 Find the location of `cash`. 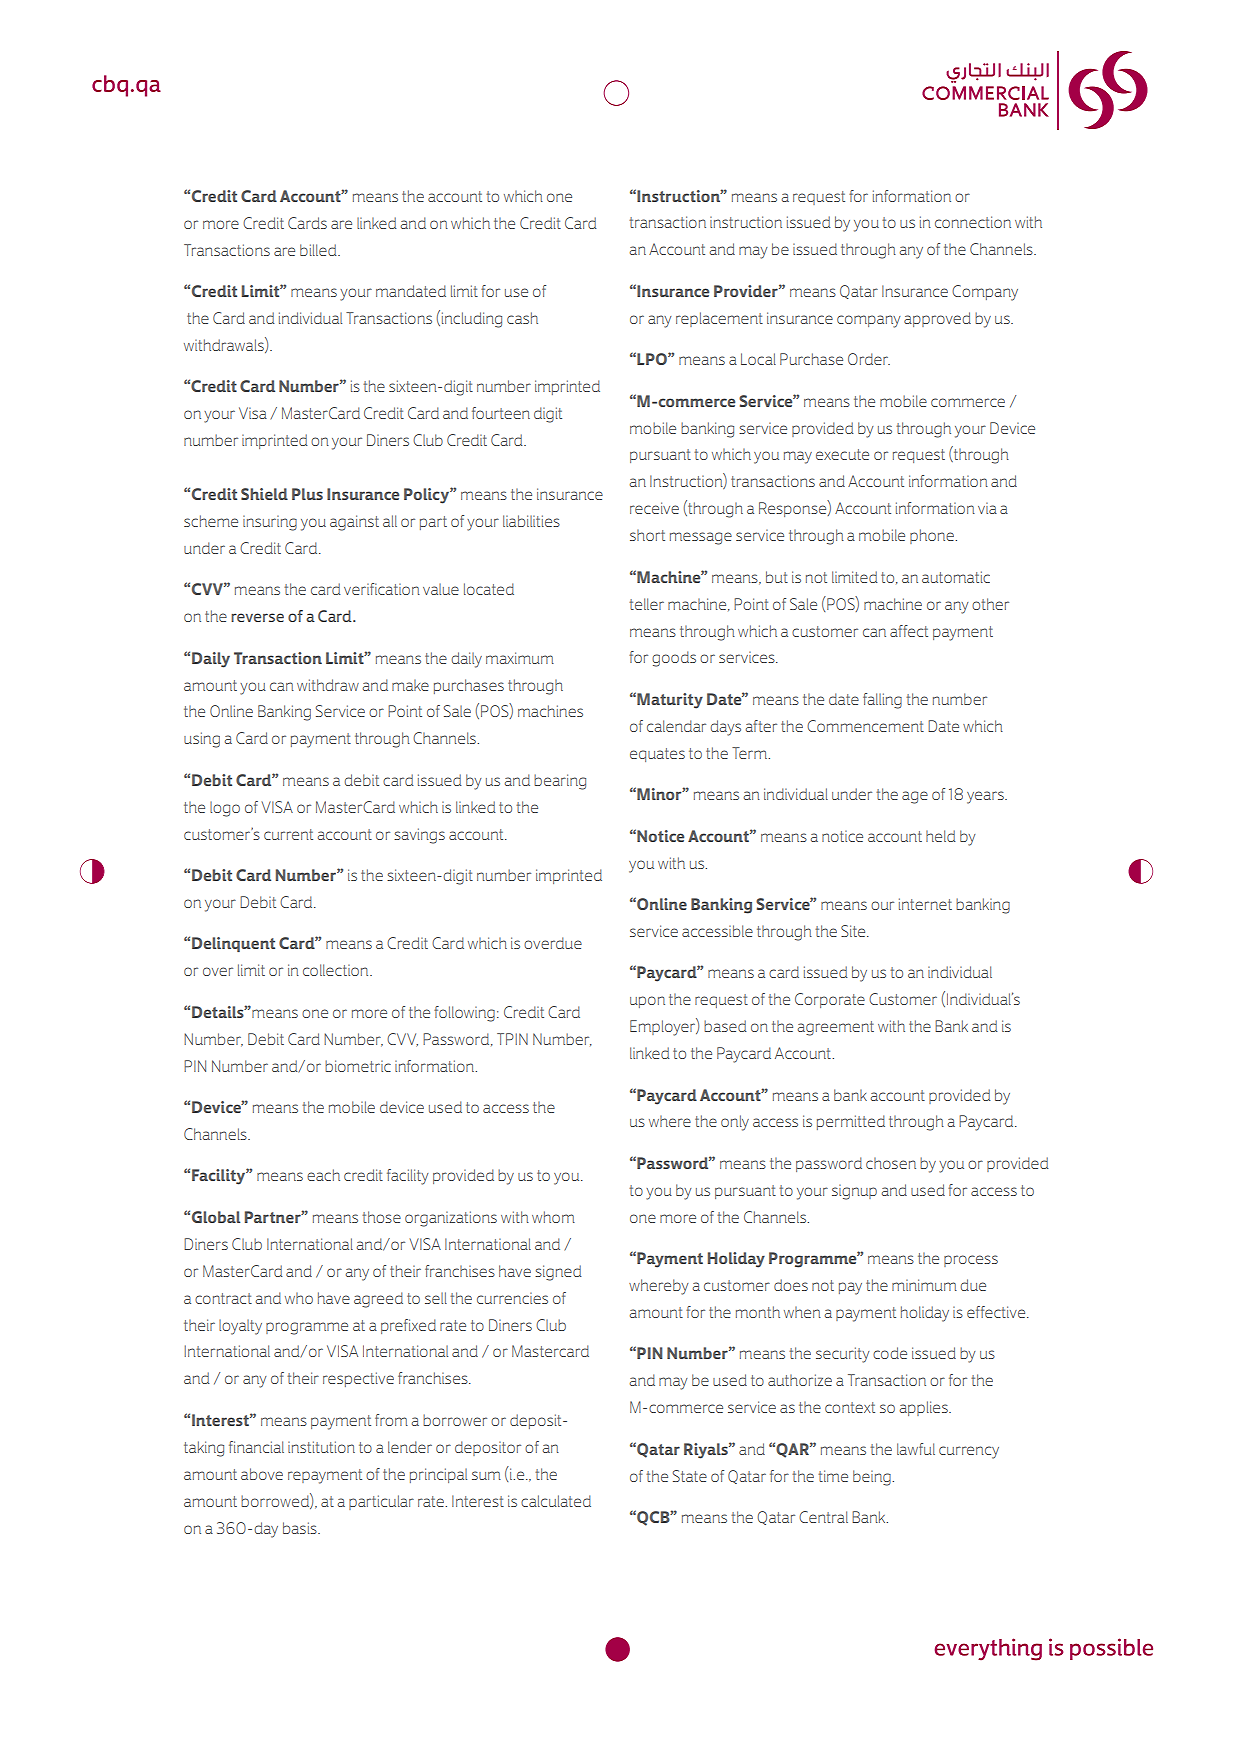

cash is located at coordinates (522, 318).
